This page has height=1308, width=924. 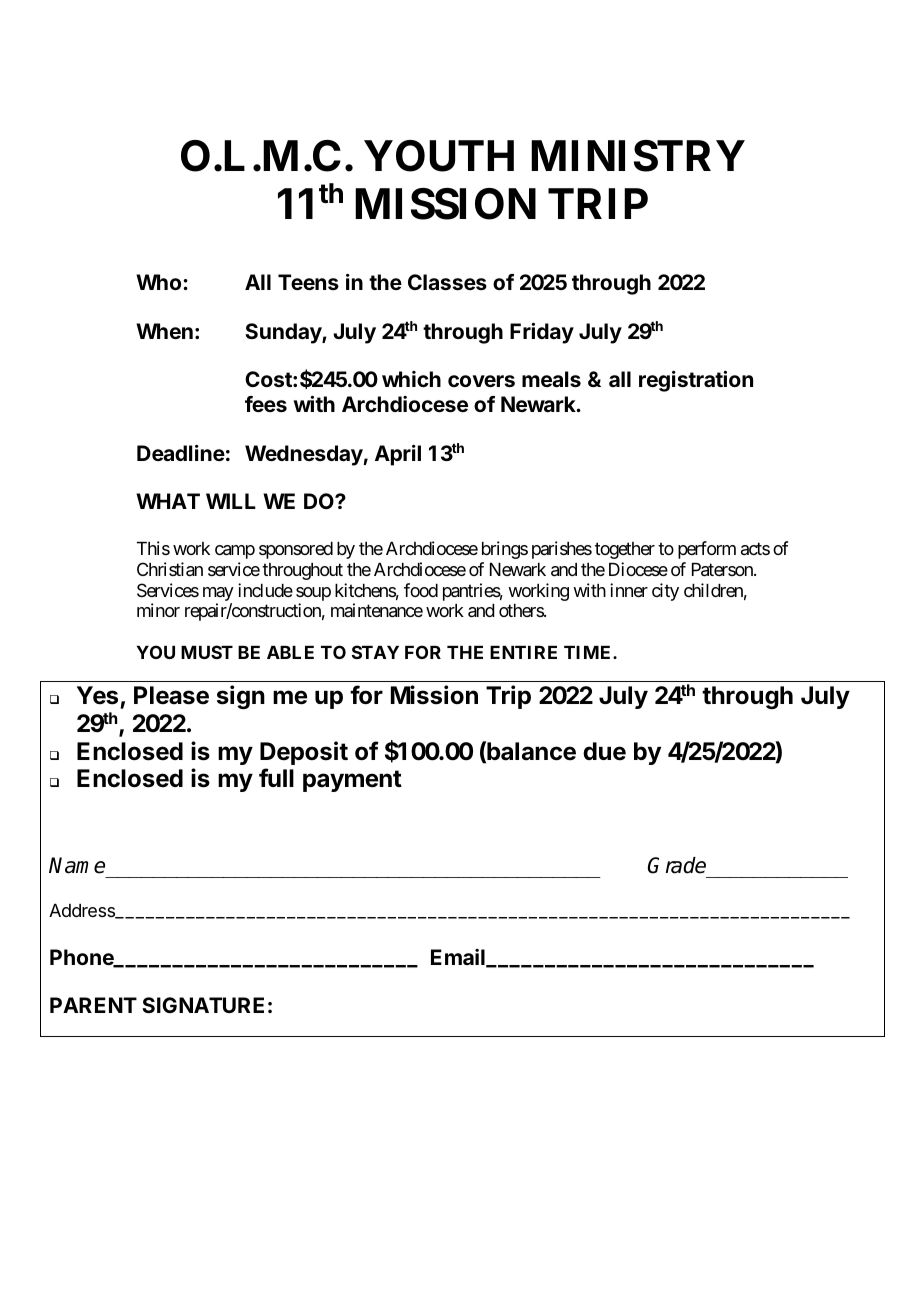 I want to click on registration, so click(x=696, y=381).
